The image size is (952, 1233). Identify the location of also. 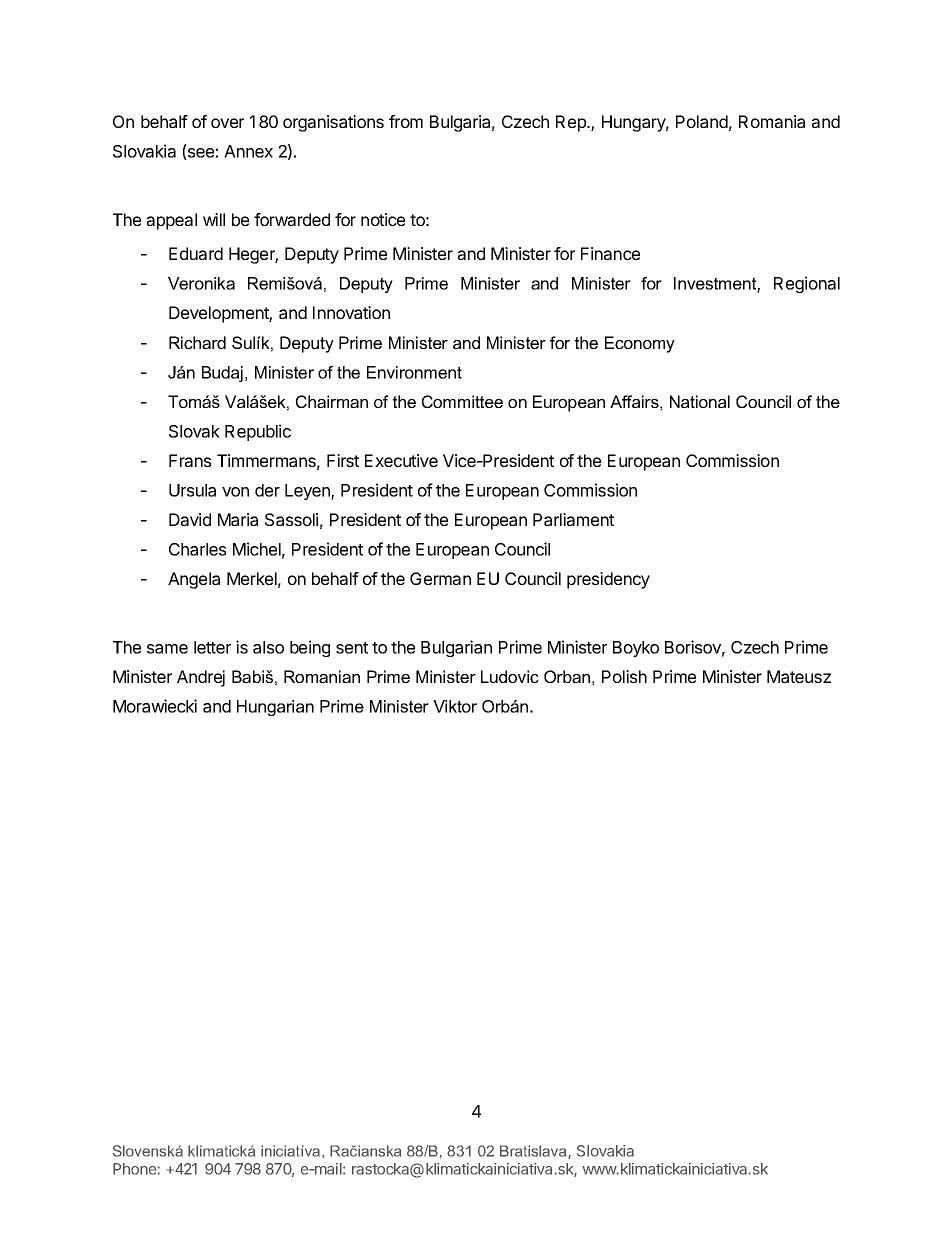
(268, 647).
